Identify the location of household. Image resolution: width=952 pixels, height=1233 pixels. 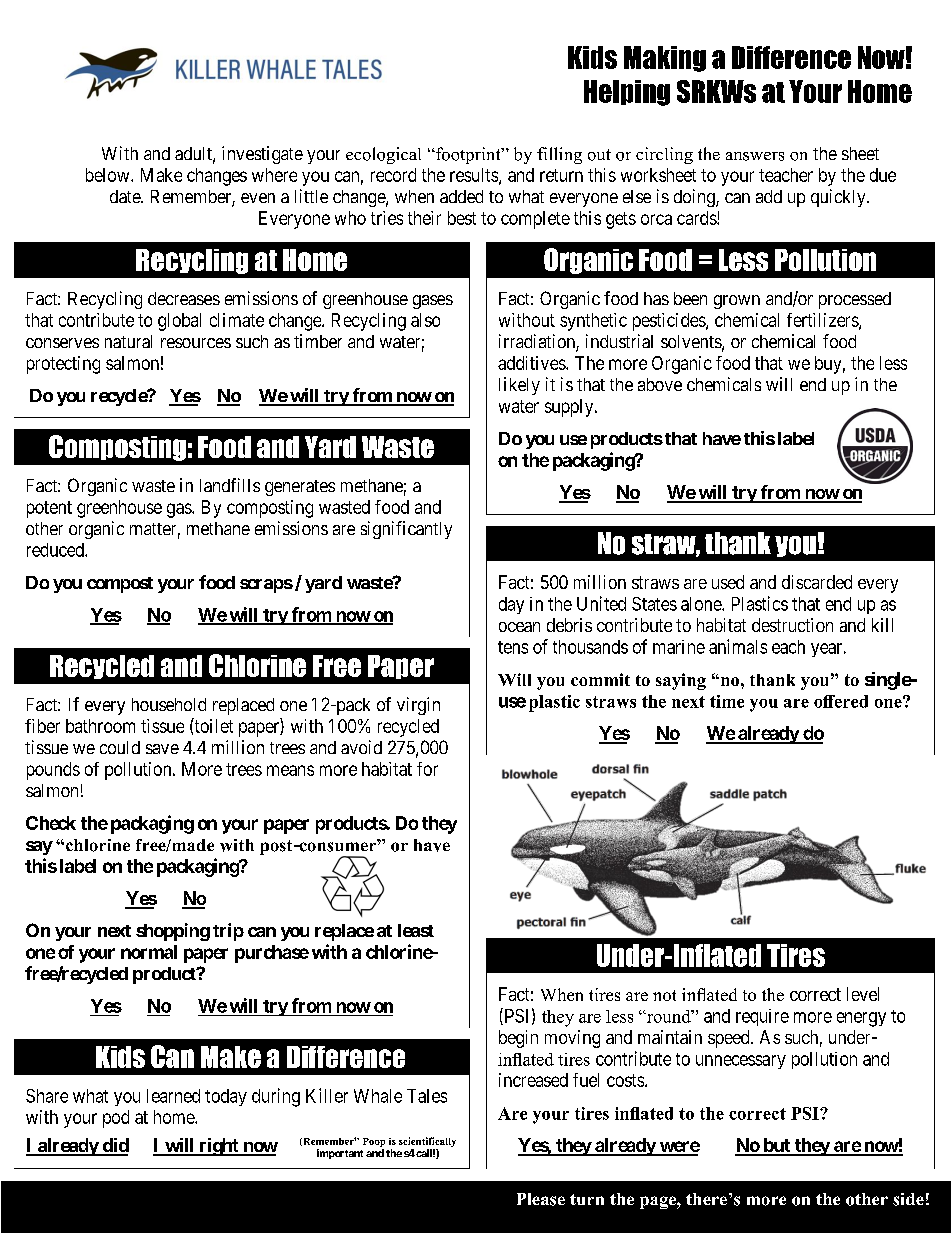
(169, 704).
